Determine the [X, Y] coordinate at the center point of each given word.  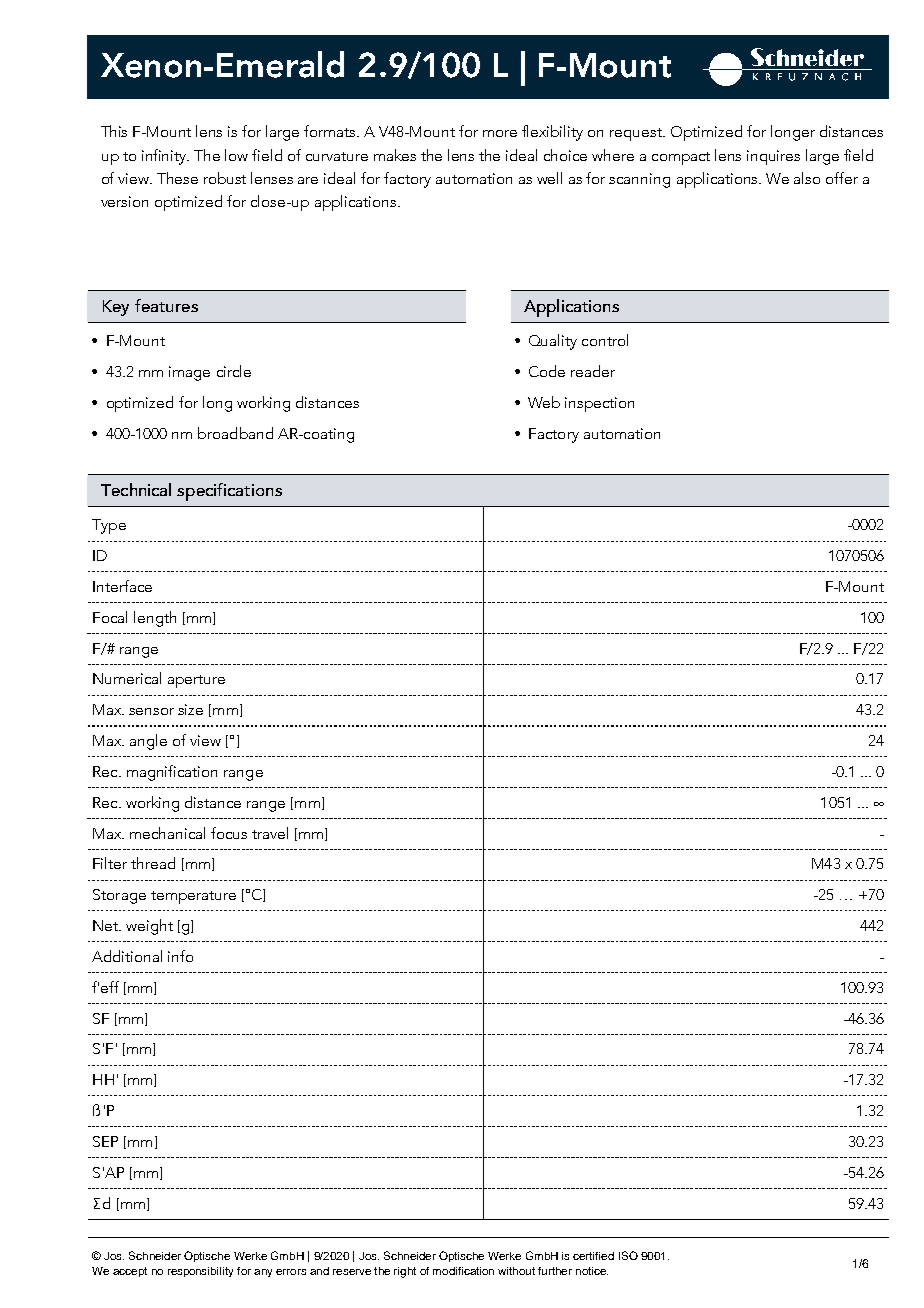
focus [229, 833]
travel [270, 833]
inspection [599, 404]
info [180, 956]
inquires [773, 157]
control [605, 340]
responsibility [200, 1272]
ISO [628, 1255]
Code [547, 371]
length [155, 619]
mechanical [167, 833]
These [177, 178]
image [189, 373]
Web [544, 402]
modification [463, 1271]
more [500, 133]
